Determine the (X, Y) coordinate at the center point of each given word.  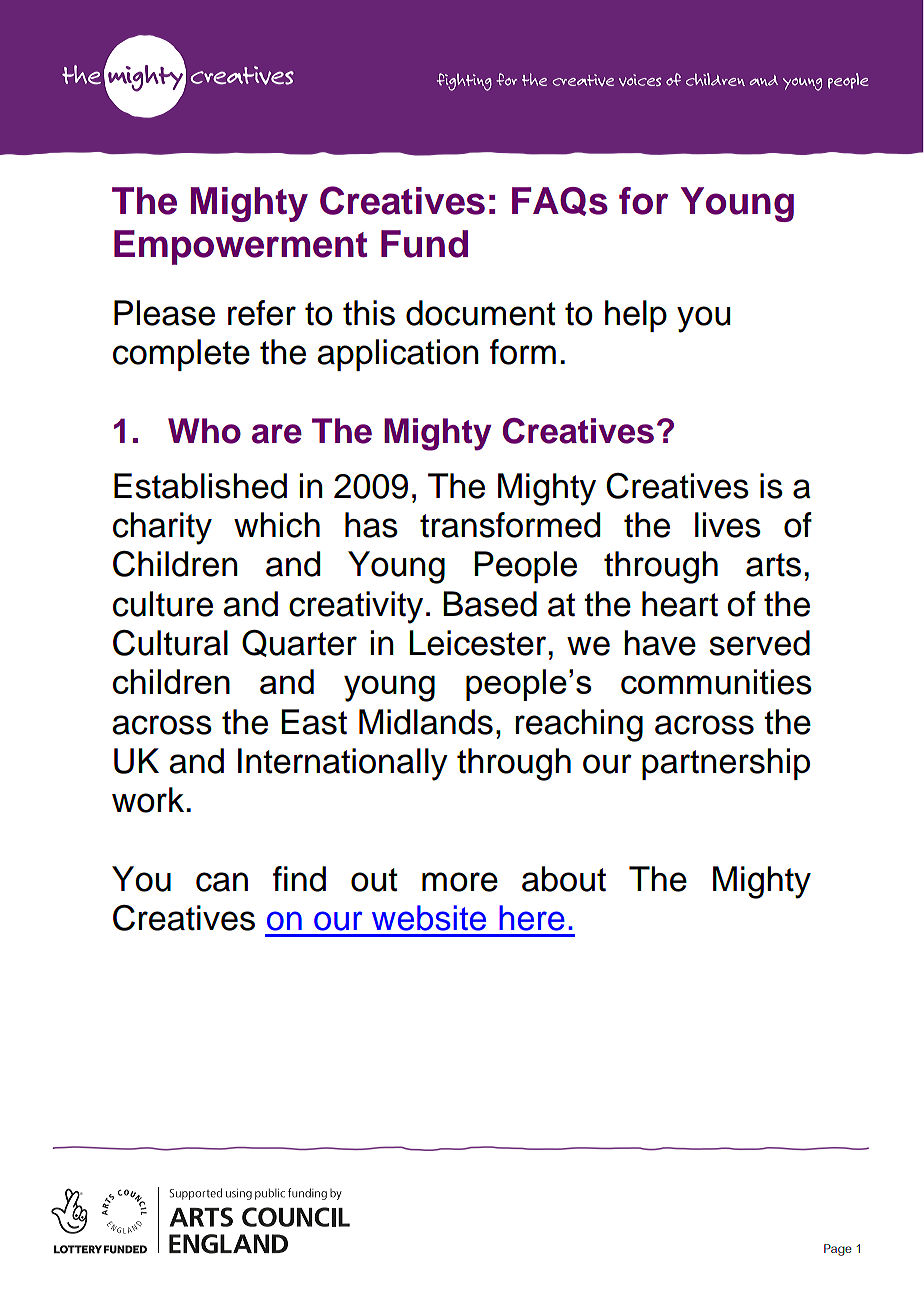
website (429, 918)
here (532, 918)
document (481, 313)
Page (838, 1250)
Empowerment (240, 247)
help (636, 316)
